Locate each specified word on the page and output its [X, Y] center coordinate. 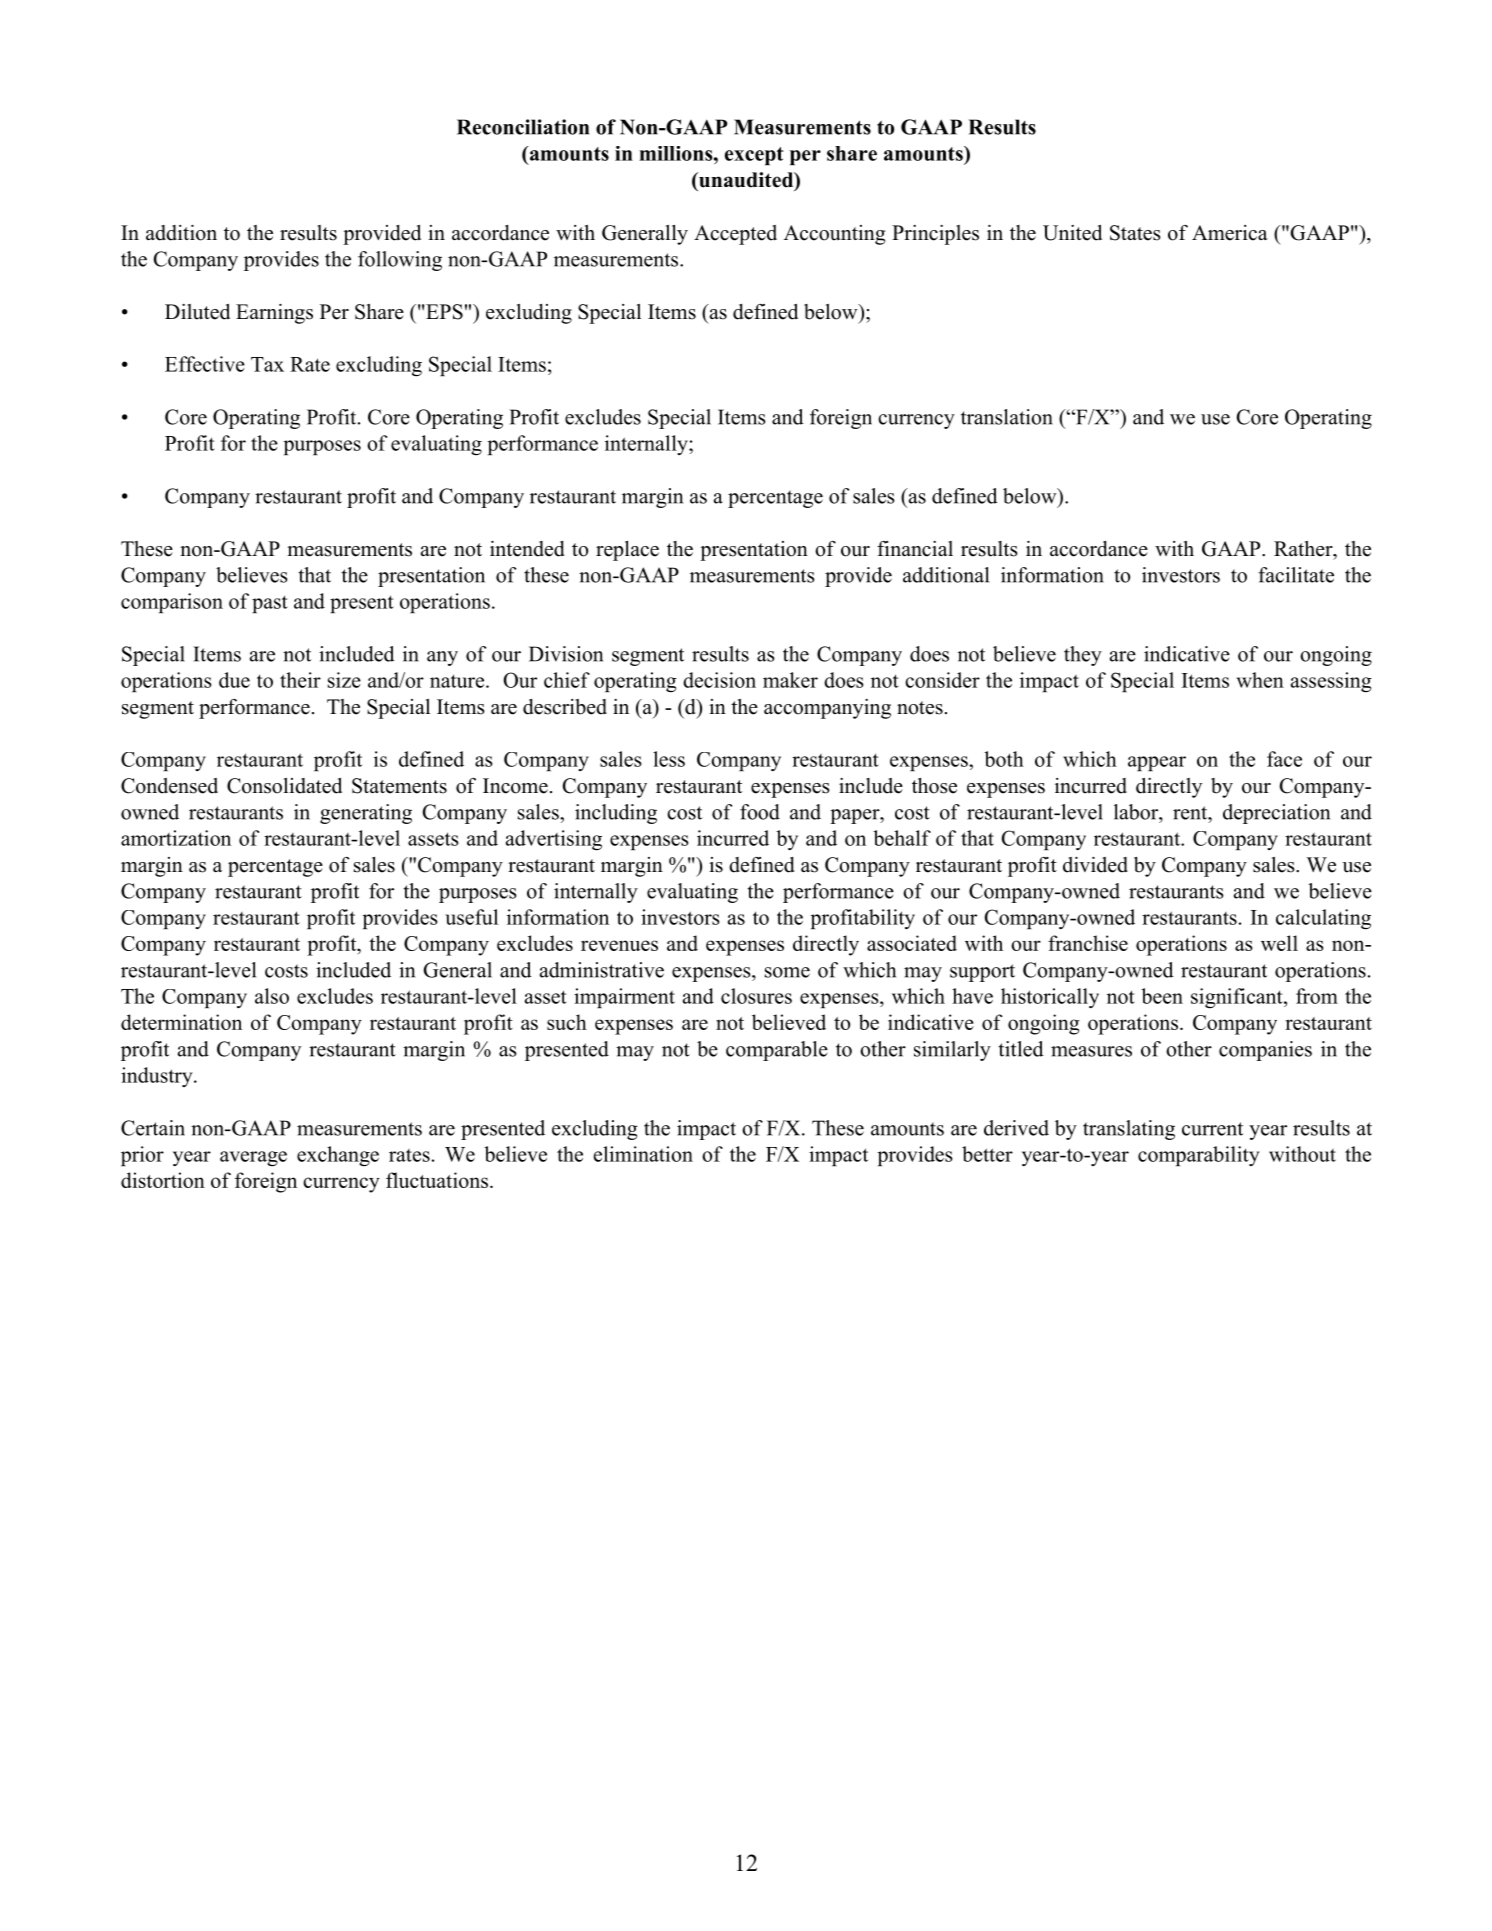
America [1230, 233]
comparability [1198, 1156]
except [754, 156]
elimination [643, 1154]
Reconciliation [523, 127]
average [253, 1159]
